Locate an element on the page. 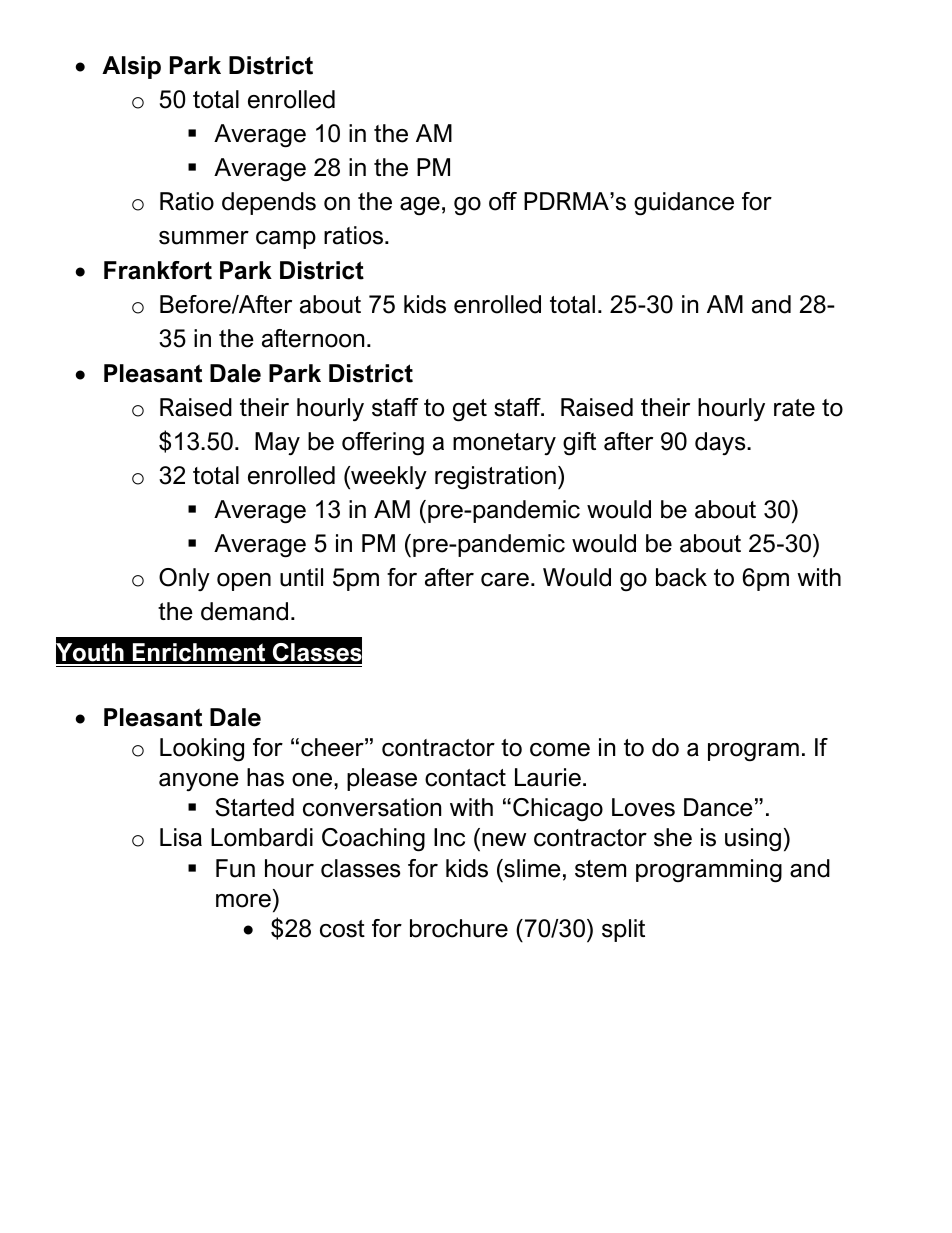 Image resolution: width=952 pixels, height=1233 pixels. contact is located at coordinates (465, 778).
